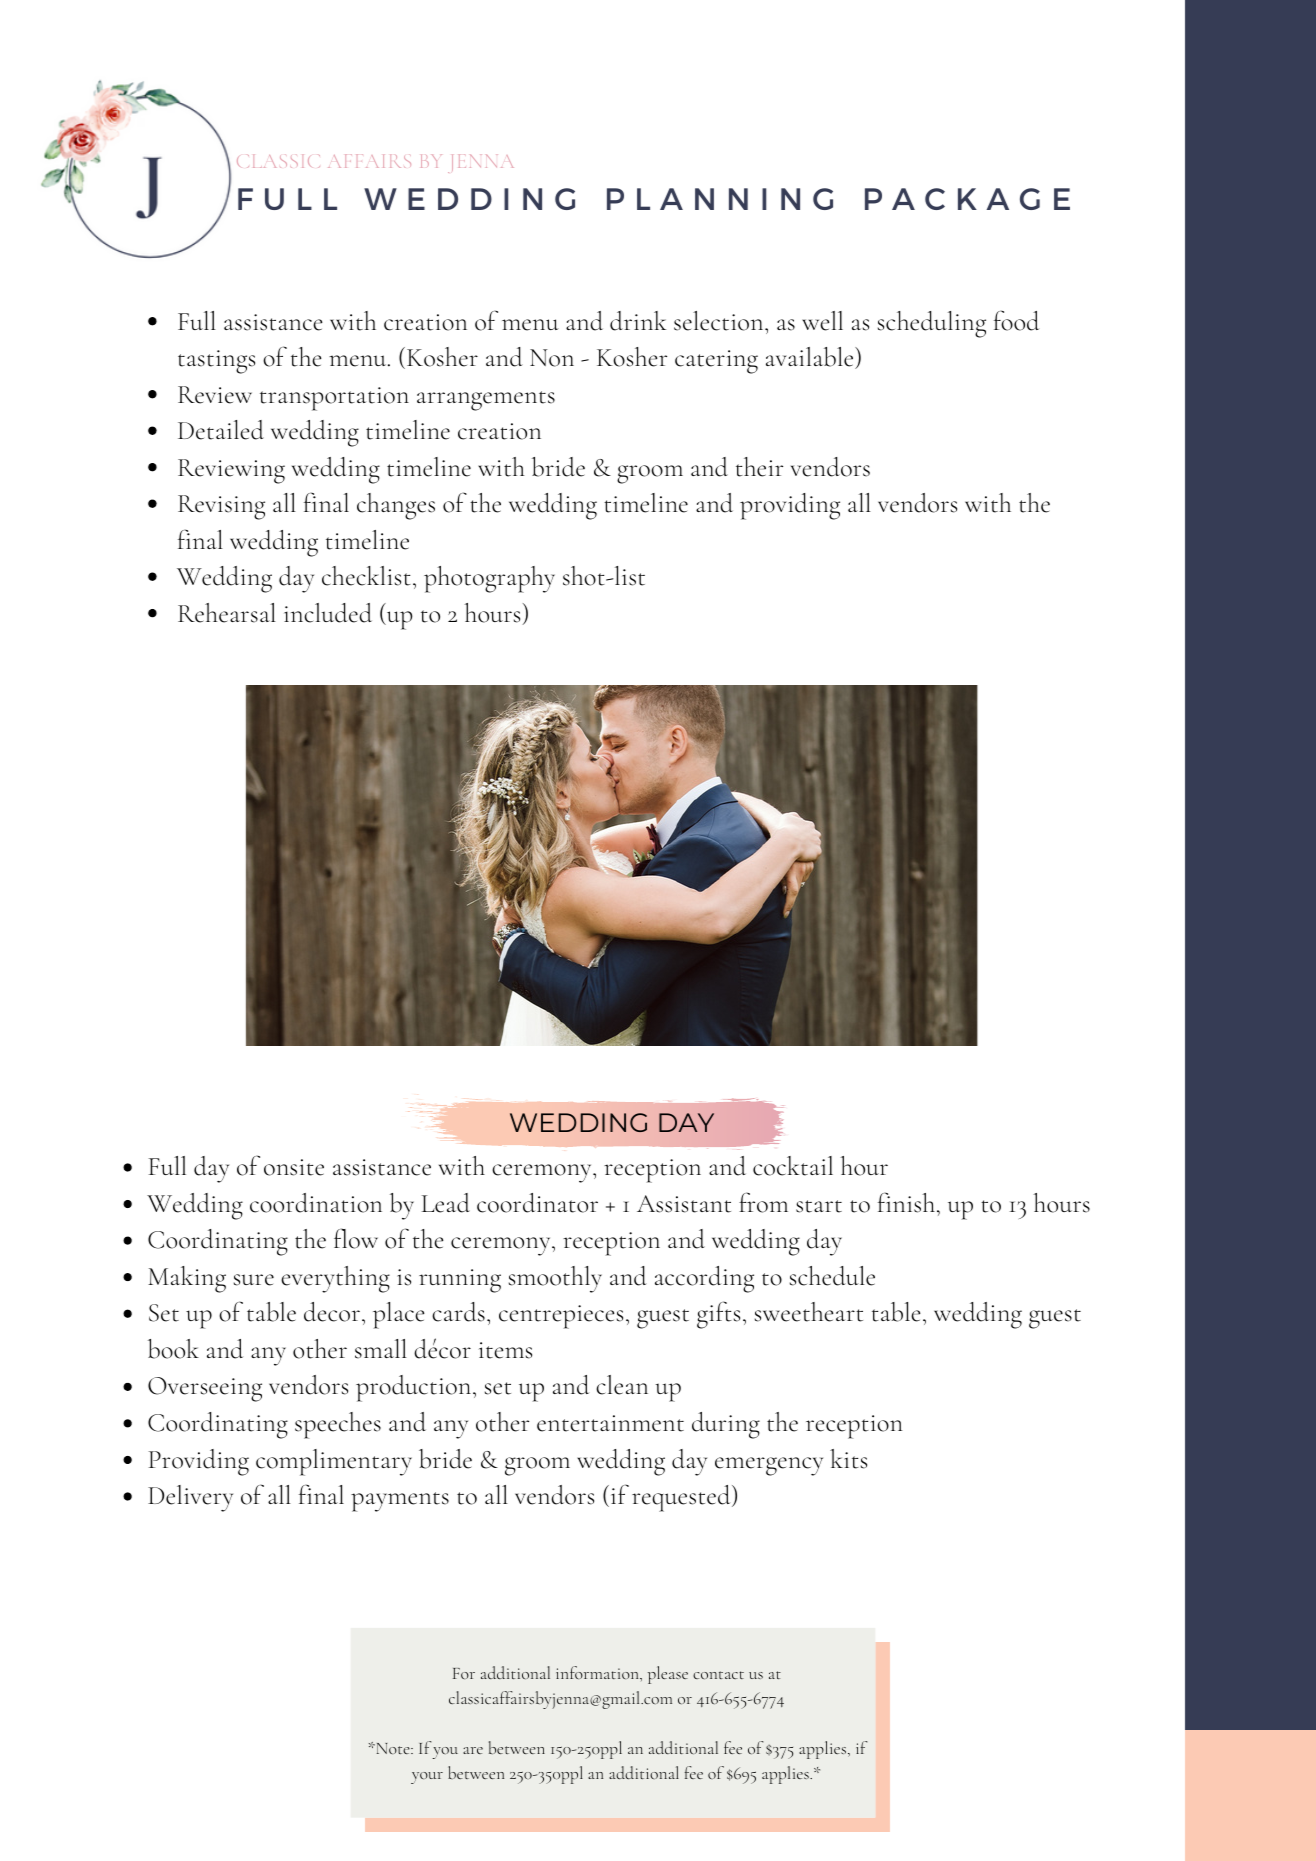  Describe the element at coordinates (216, 362) in the page. I see `tastings` at that location.
